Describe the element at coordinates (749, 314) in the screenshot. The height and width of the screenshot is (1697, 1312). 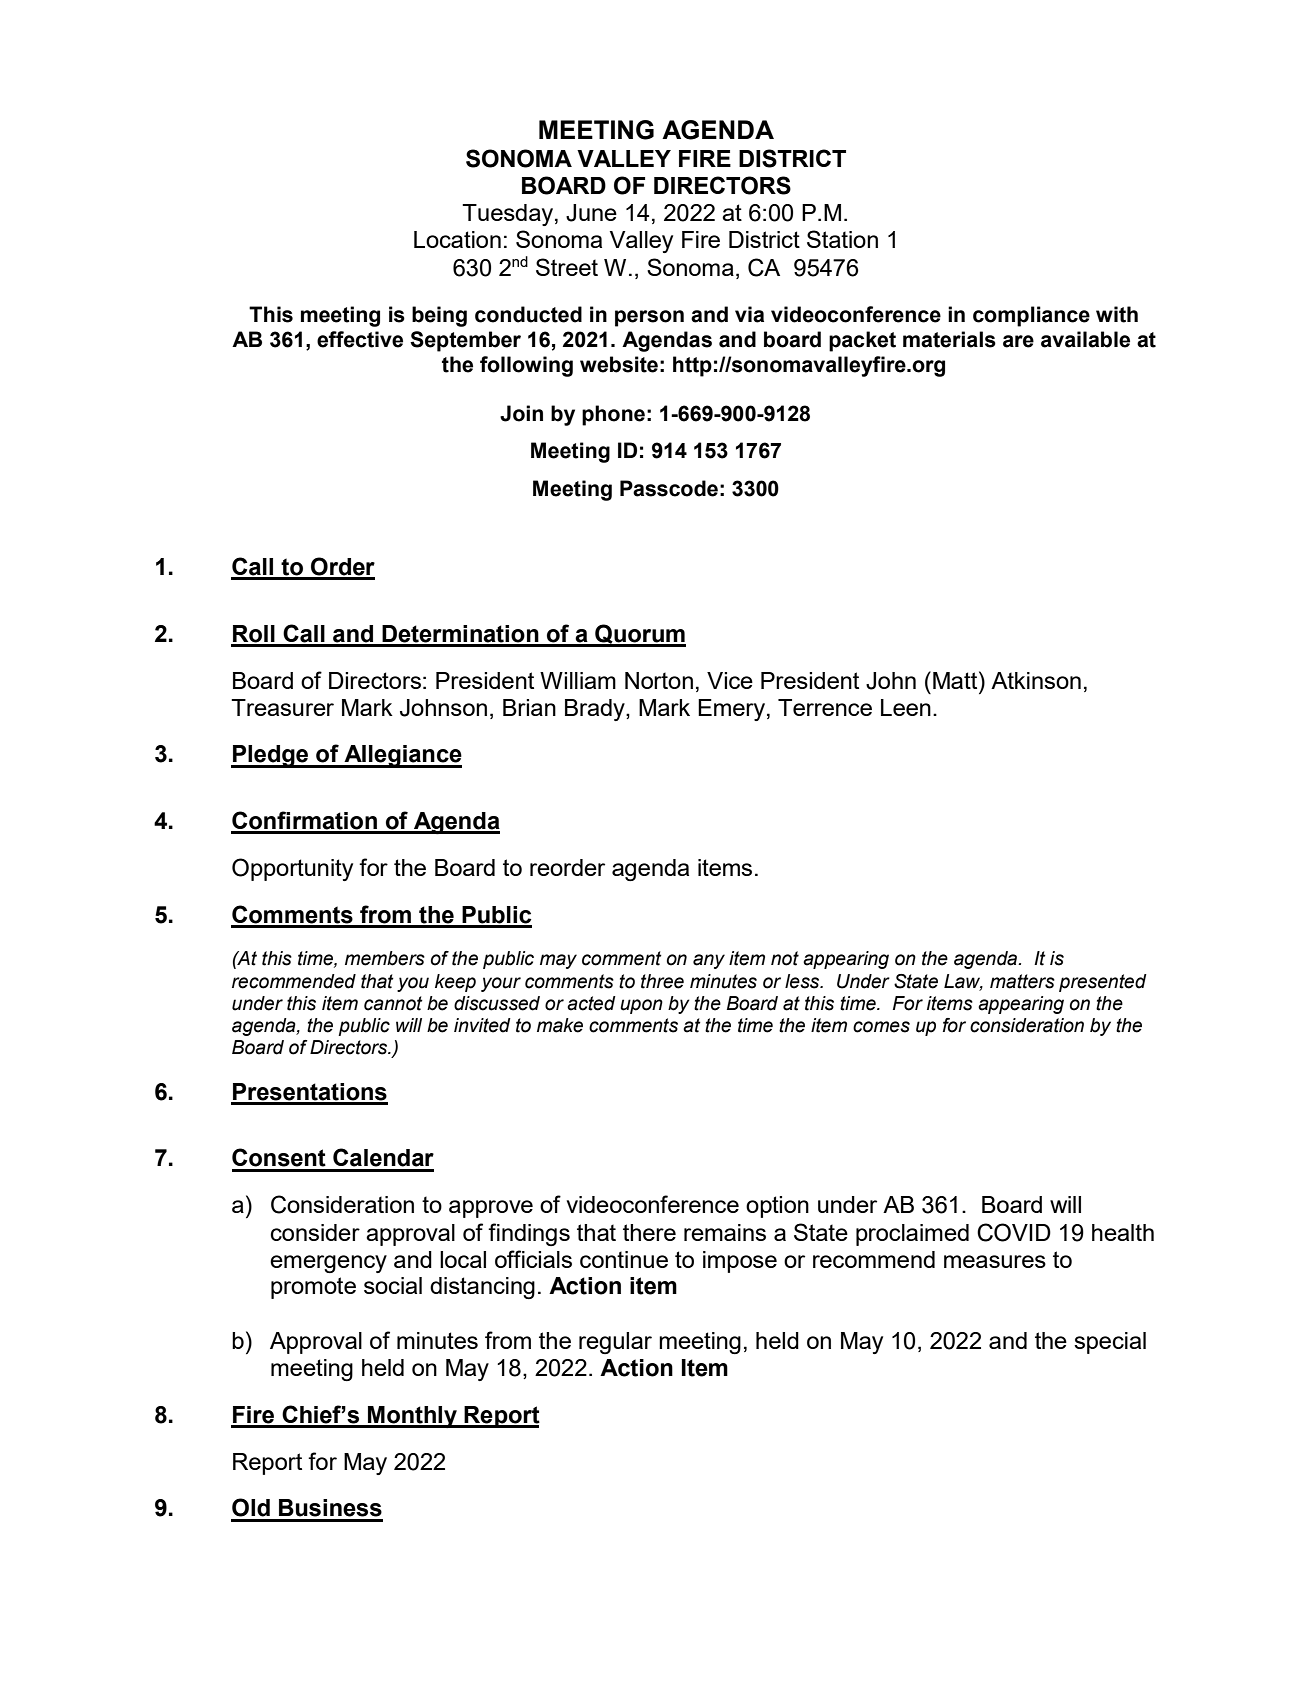
I see `via` at that location.
